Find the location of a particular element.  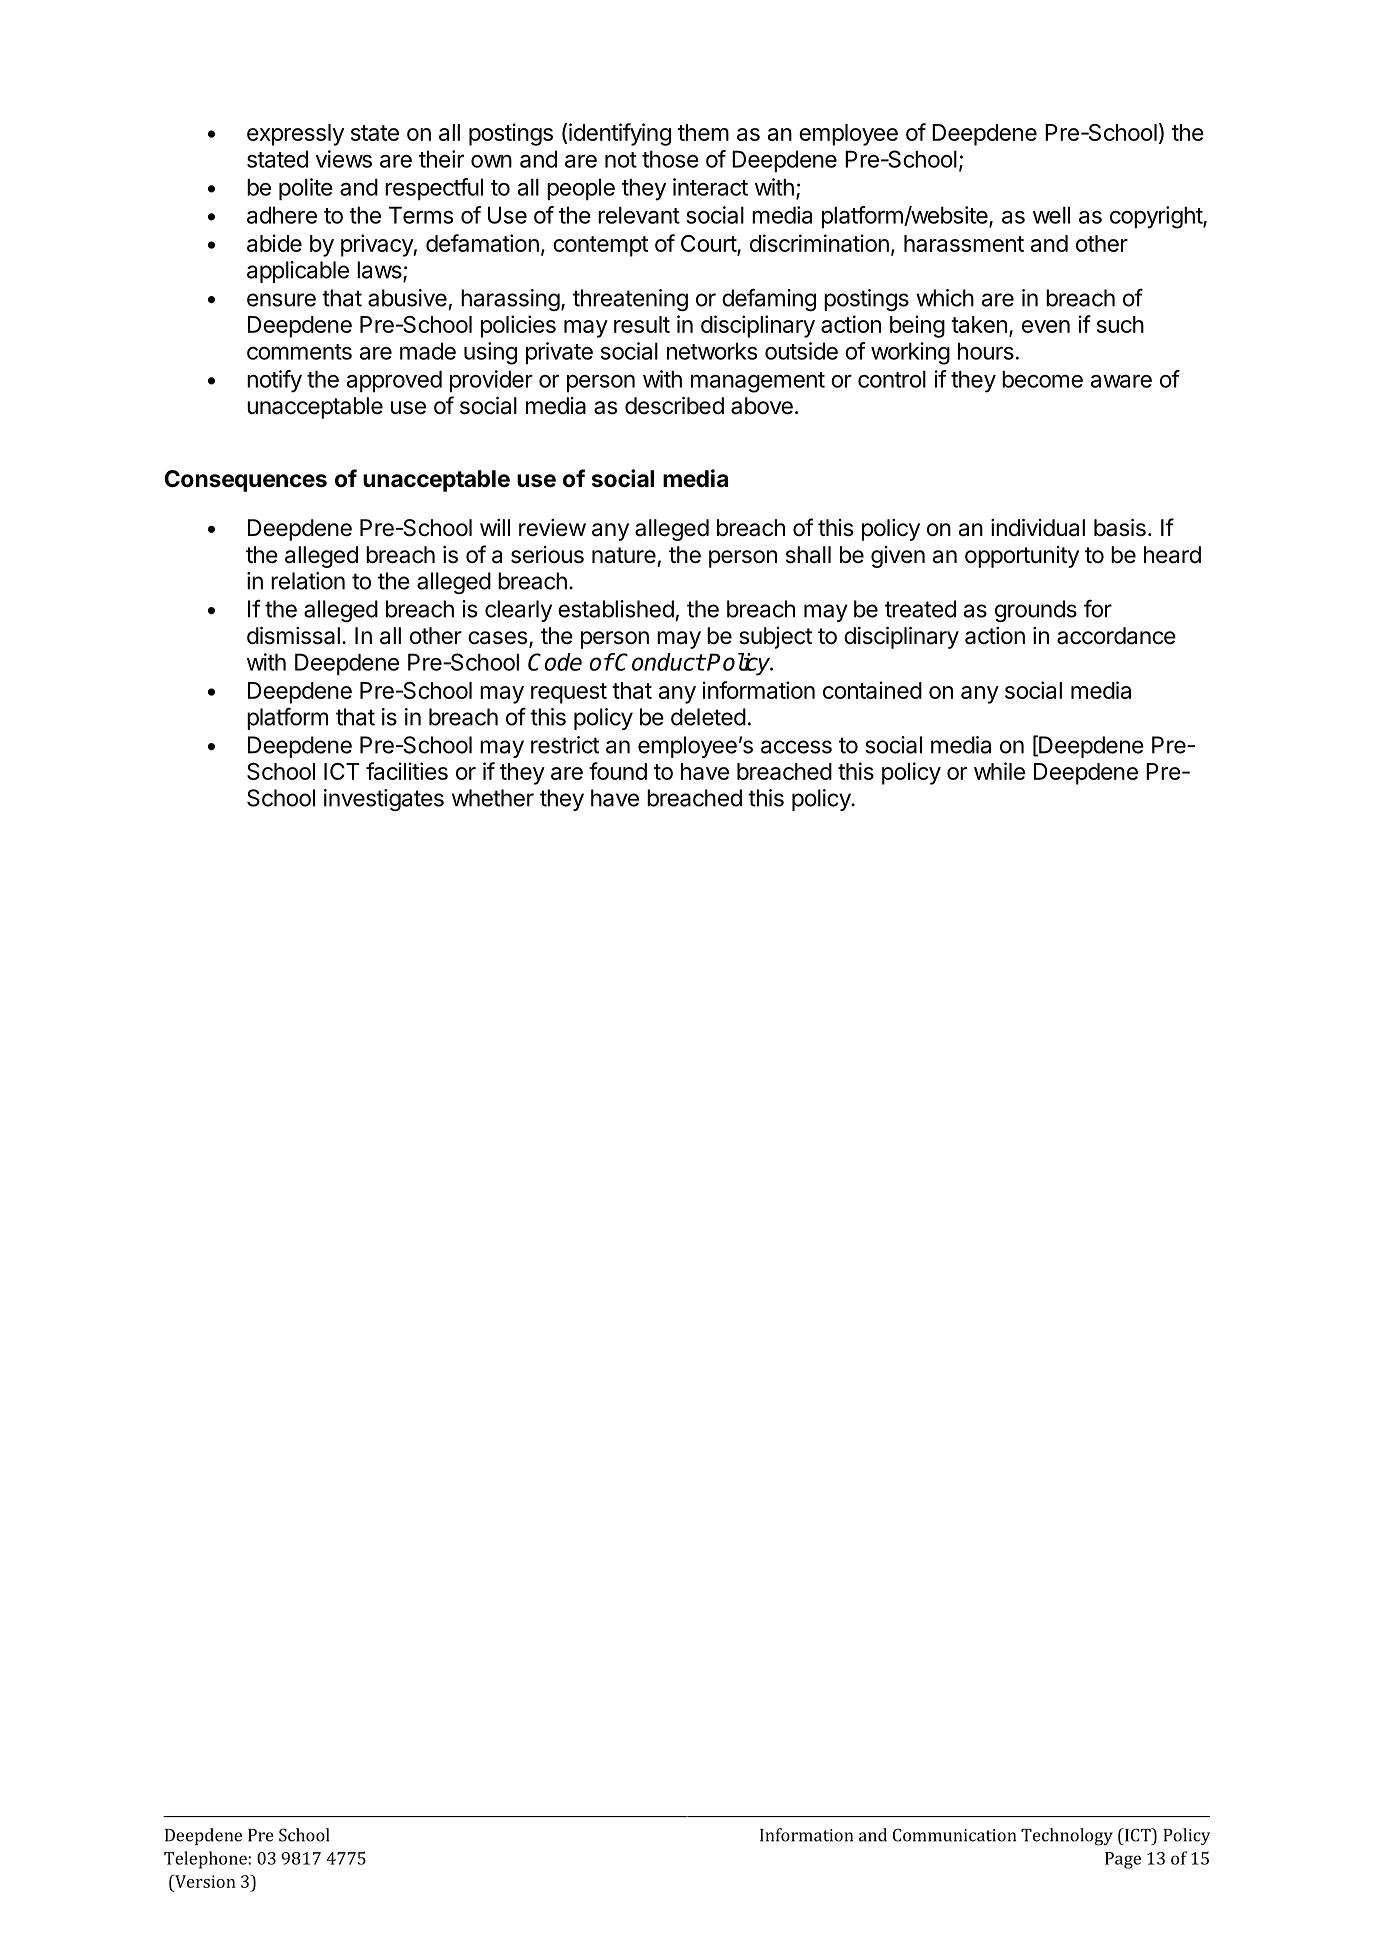

contained is located at coordinates (872, 690).
